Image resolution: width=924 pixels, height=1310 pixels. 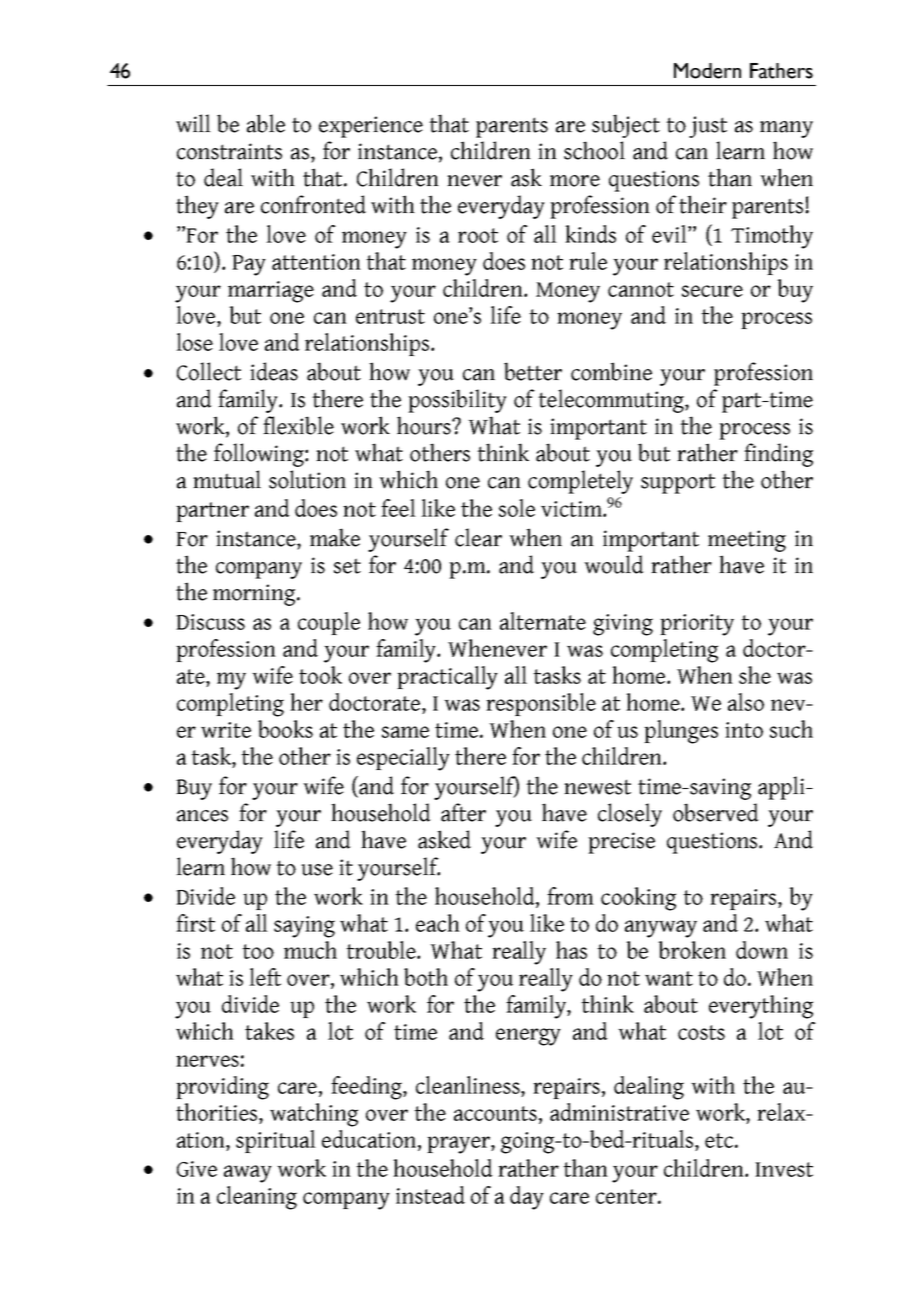 I want to click on able, so click(x=266, y=123).
